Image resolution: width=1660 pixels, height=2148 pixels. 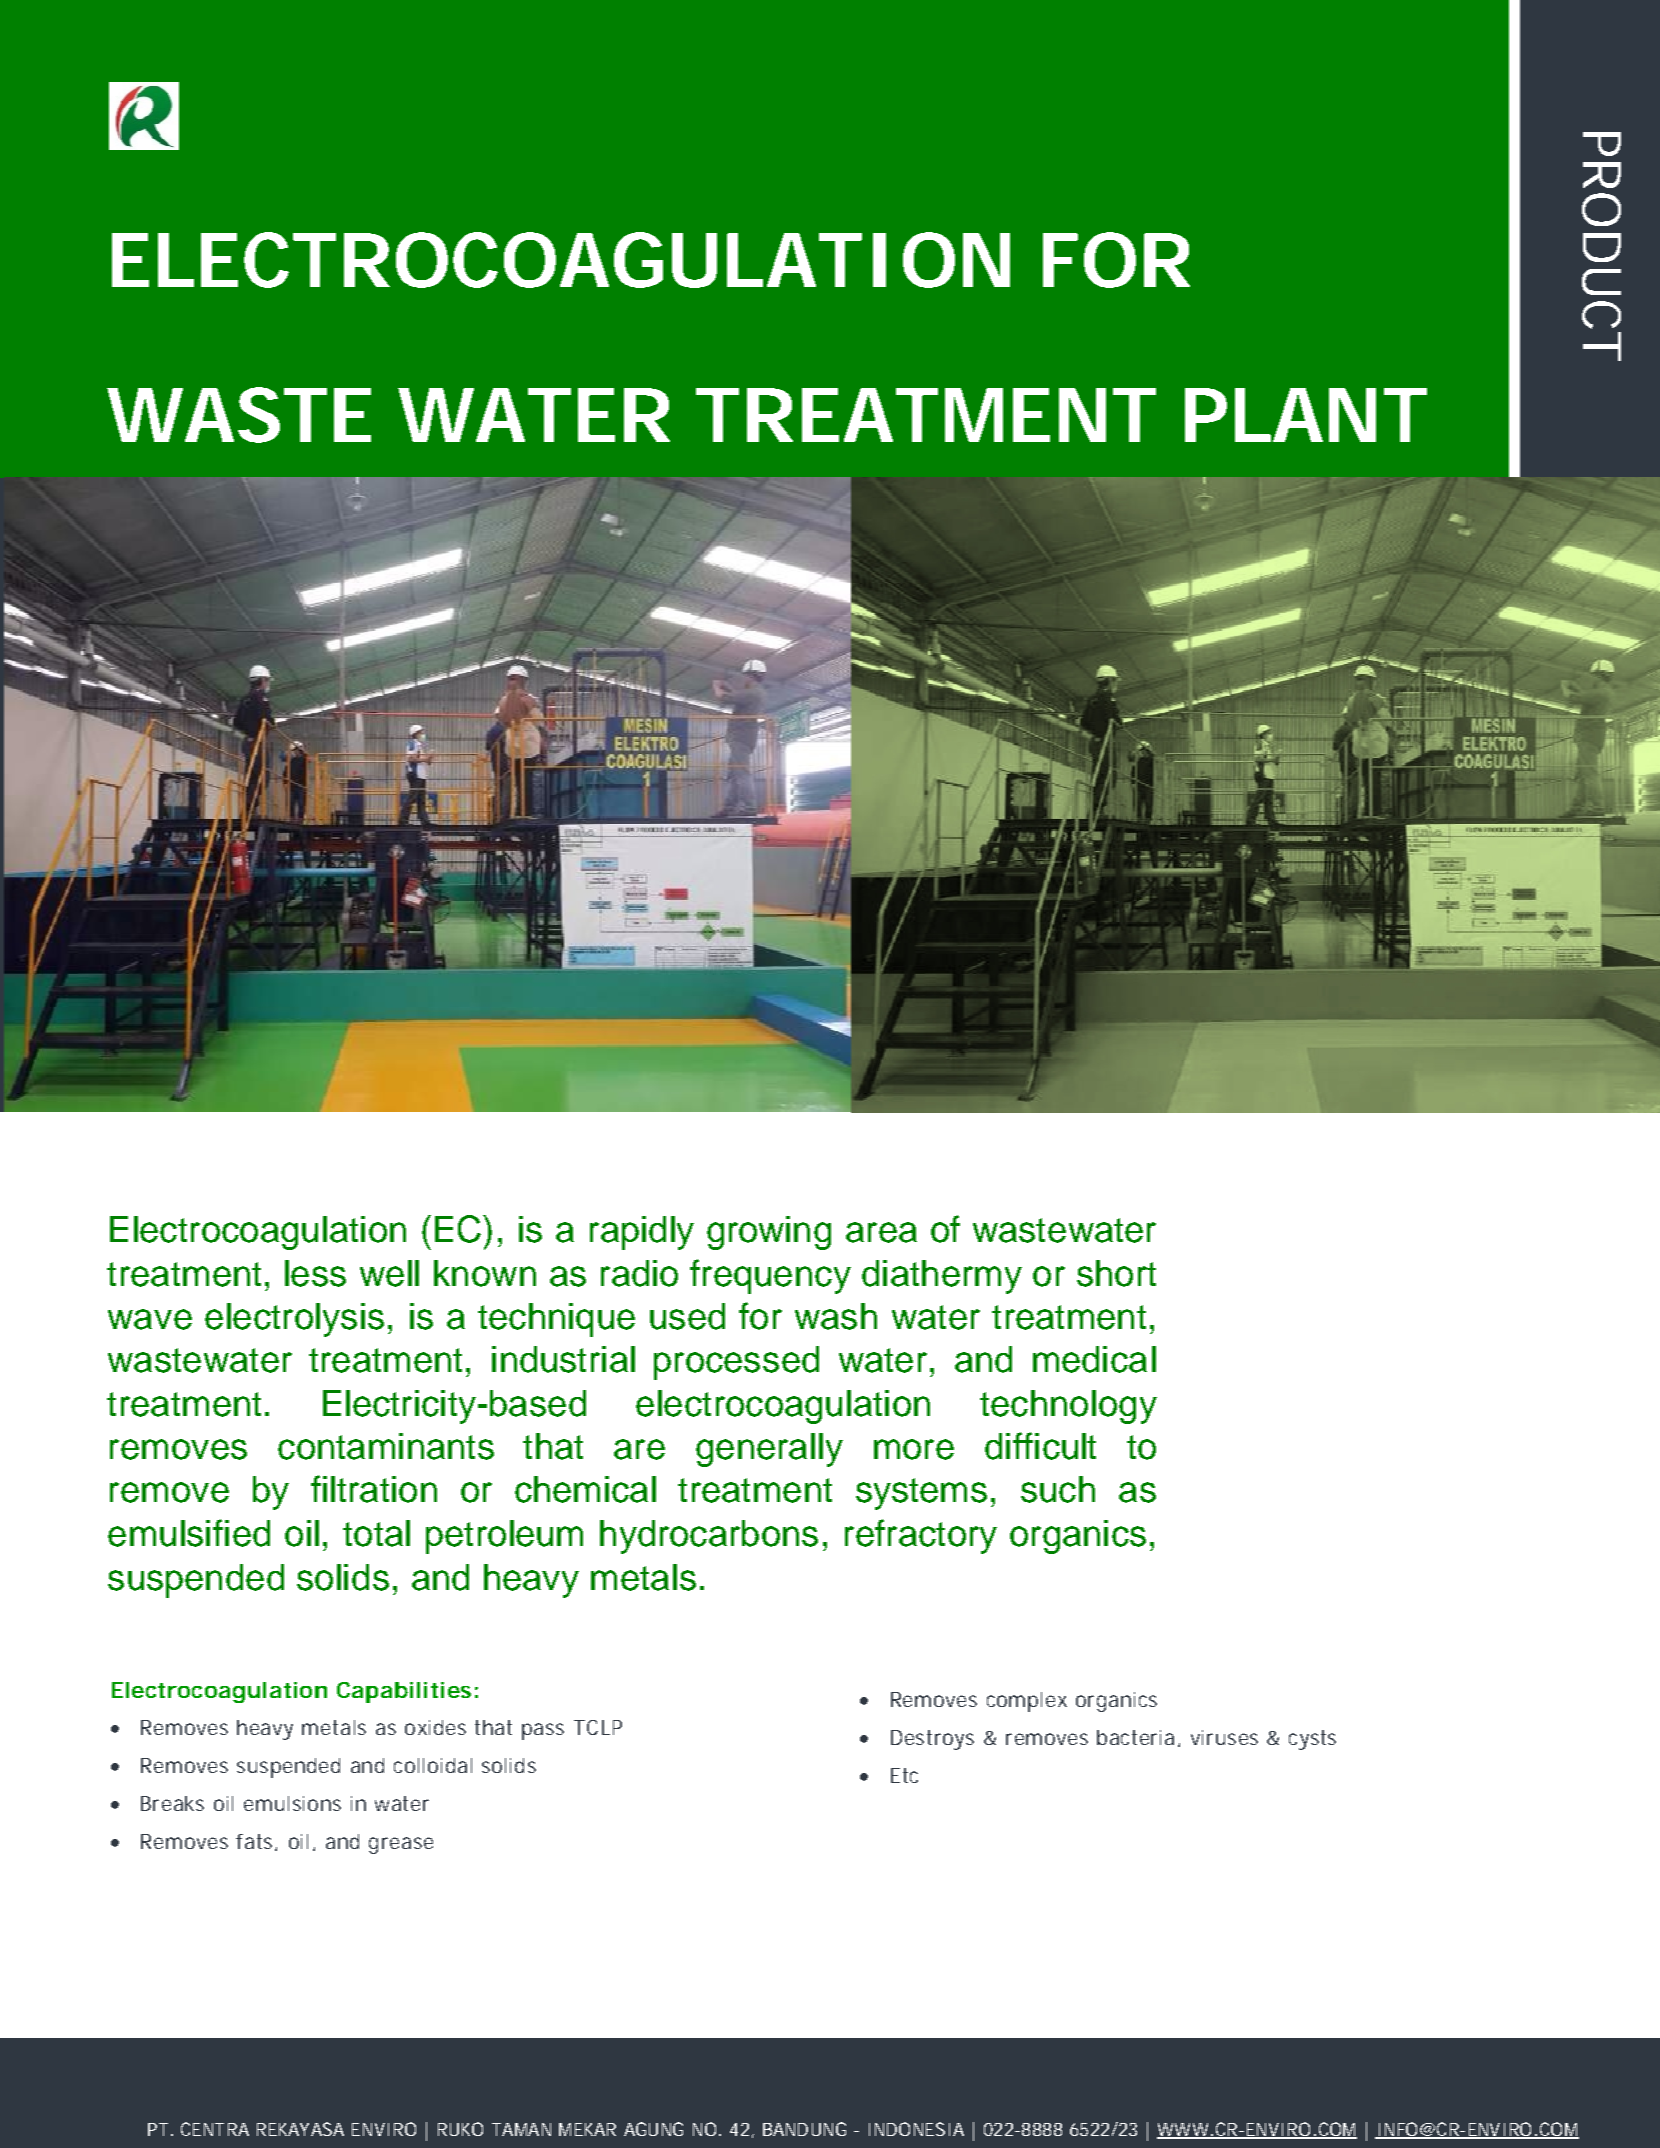 What do you see at coordinates (769, 1233) in the screenshot?
I see `growing` at bounding box center [769, 1233].
